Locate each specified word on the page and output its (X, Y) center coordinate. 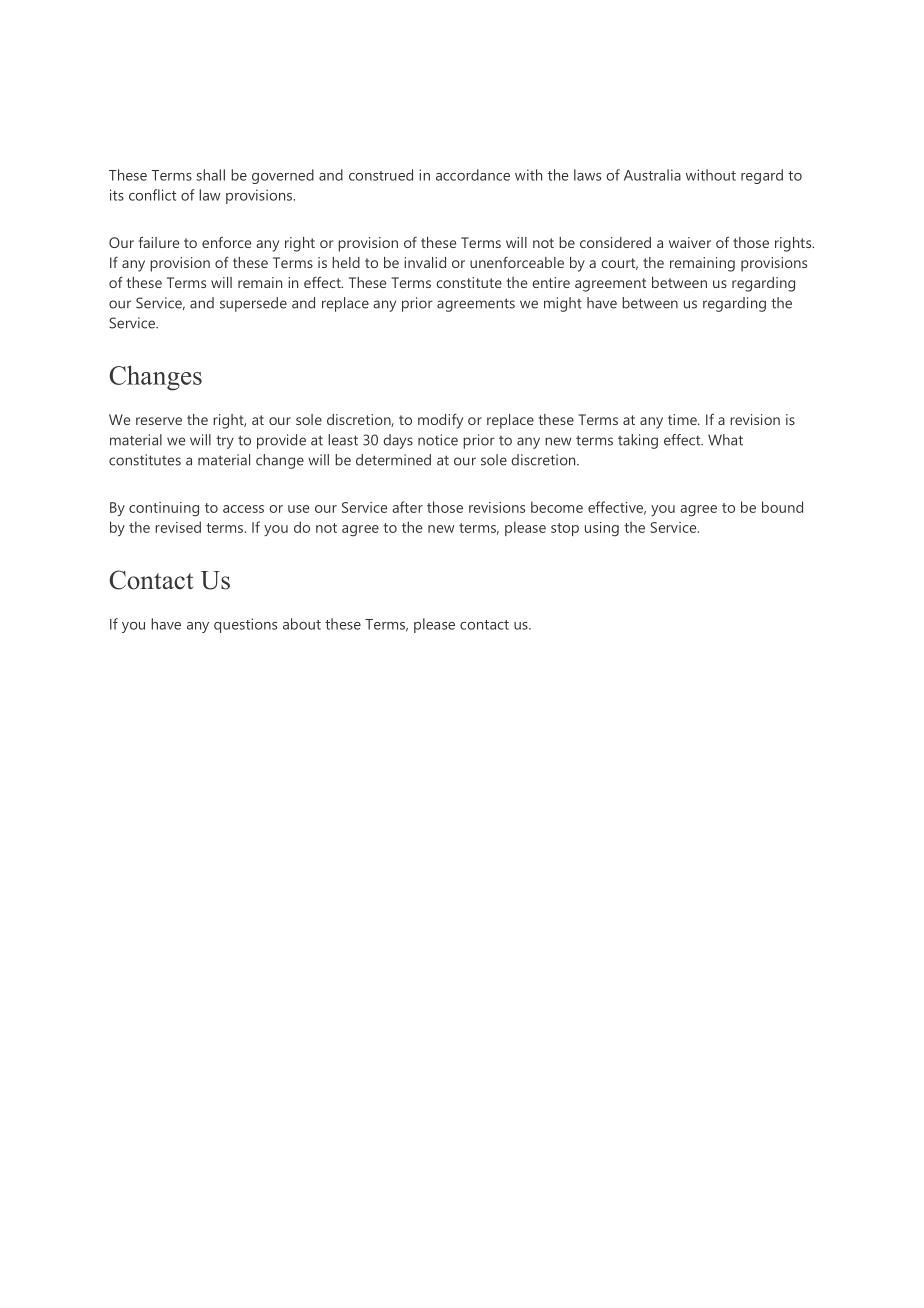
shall (211, 175)
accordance (473, 175)
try (225, 442)
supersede (253, 304)
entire (551, 282)
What (725, 440)
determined (393, 460)
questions (245, 625)
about (302, 624)
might (563, 304)
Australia (652, 175)
